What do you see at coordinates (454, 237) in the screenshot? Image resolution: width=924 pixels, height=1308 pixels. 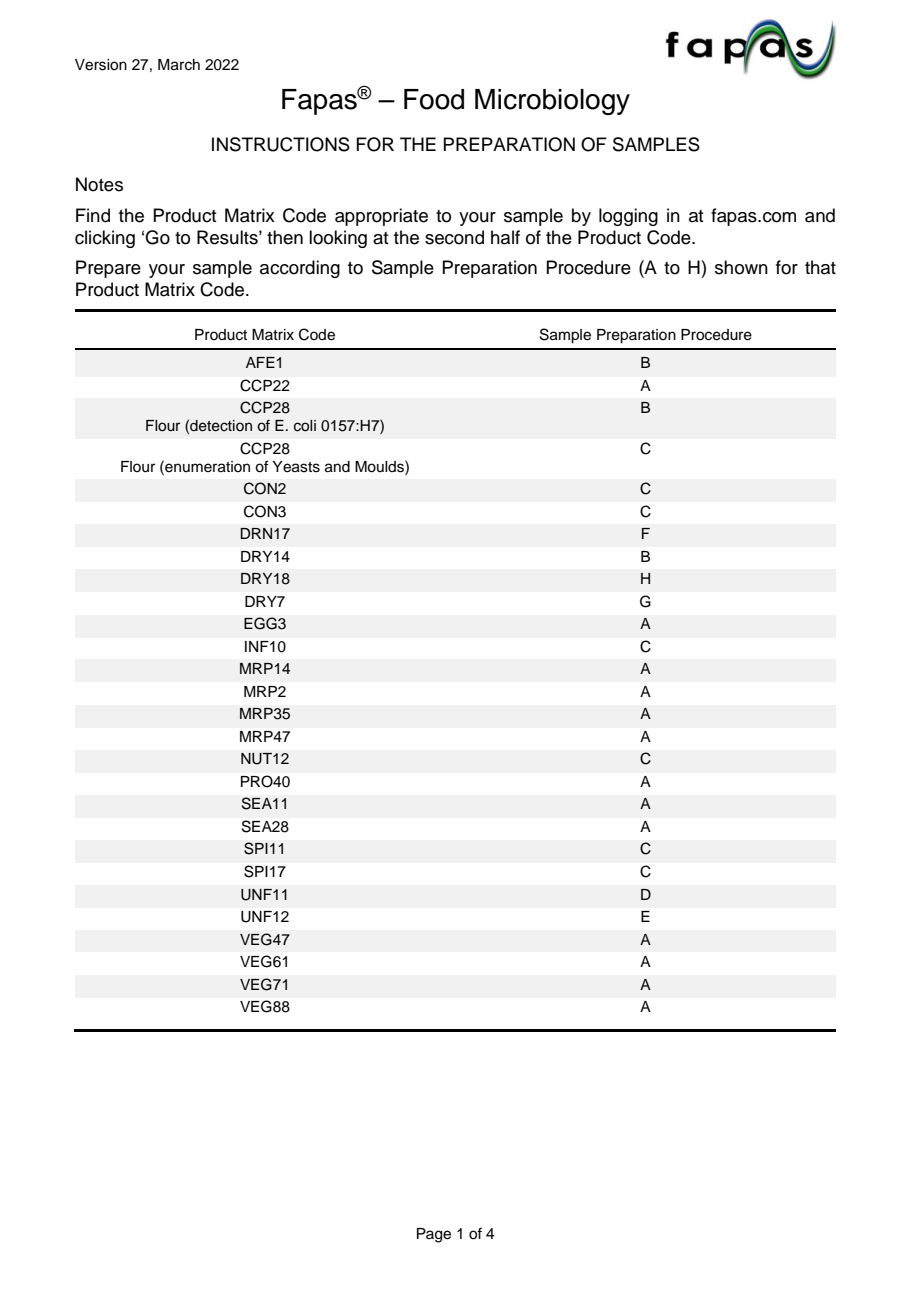 I see `second` at bounding box center [454, 237].
